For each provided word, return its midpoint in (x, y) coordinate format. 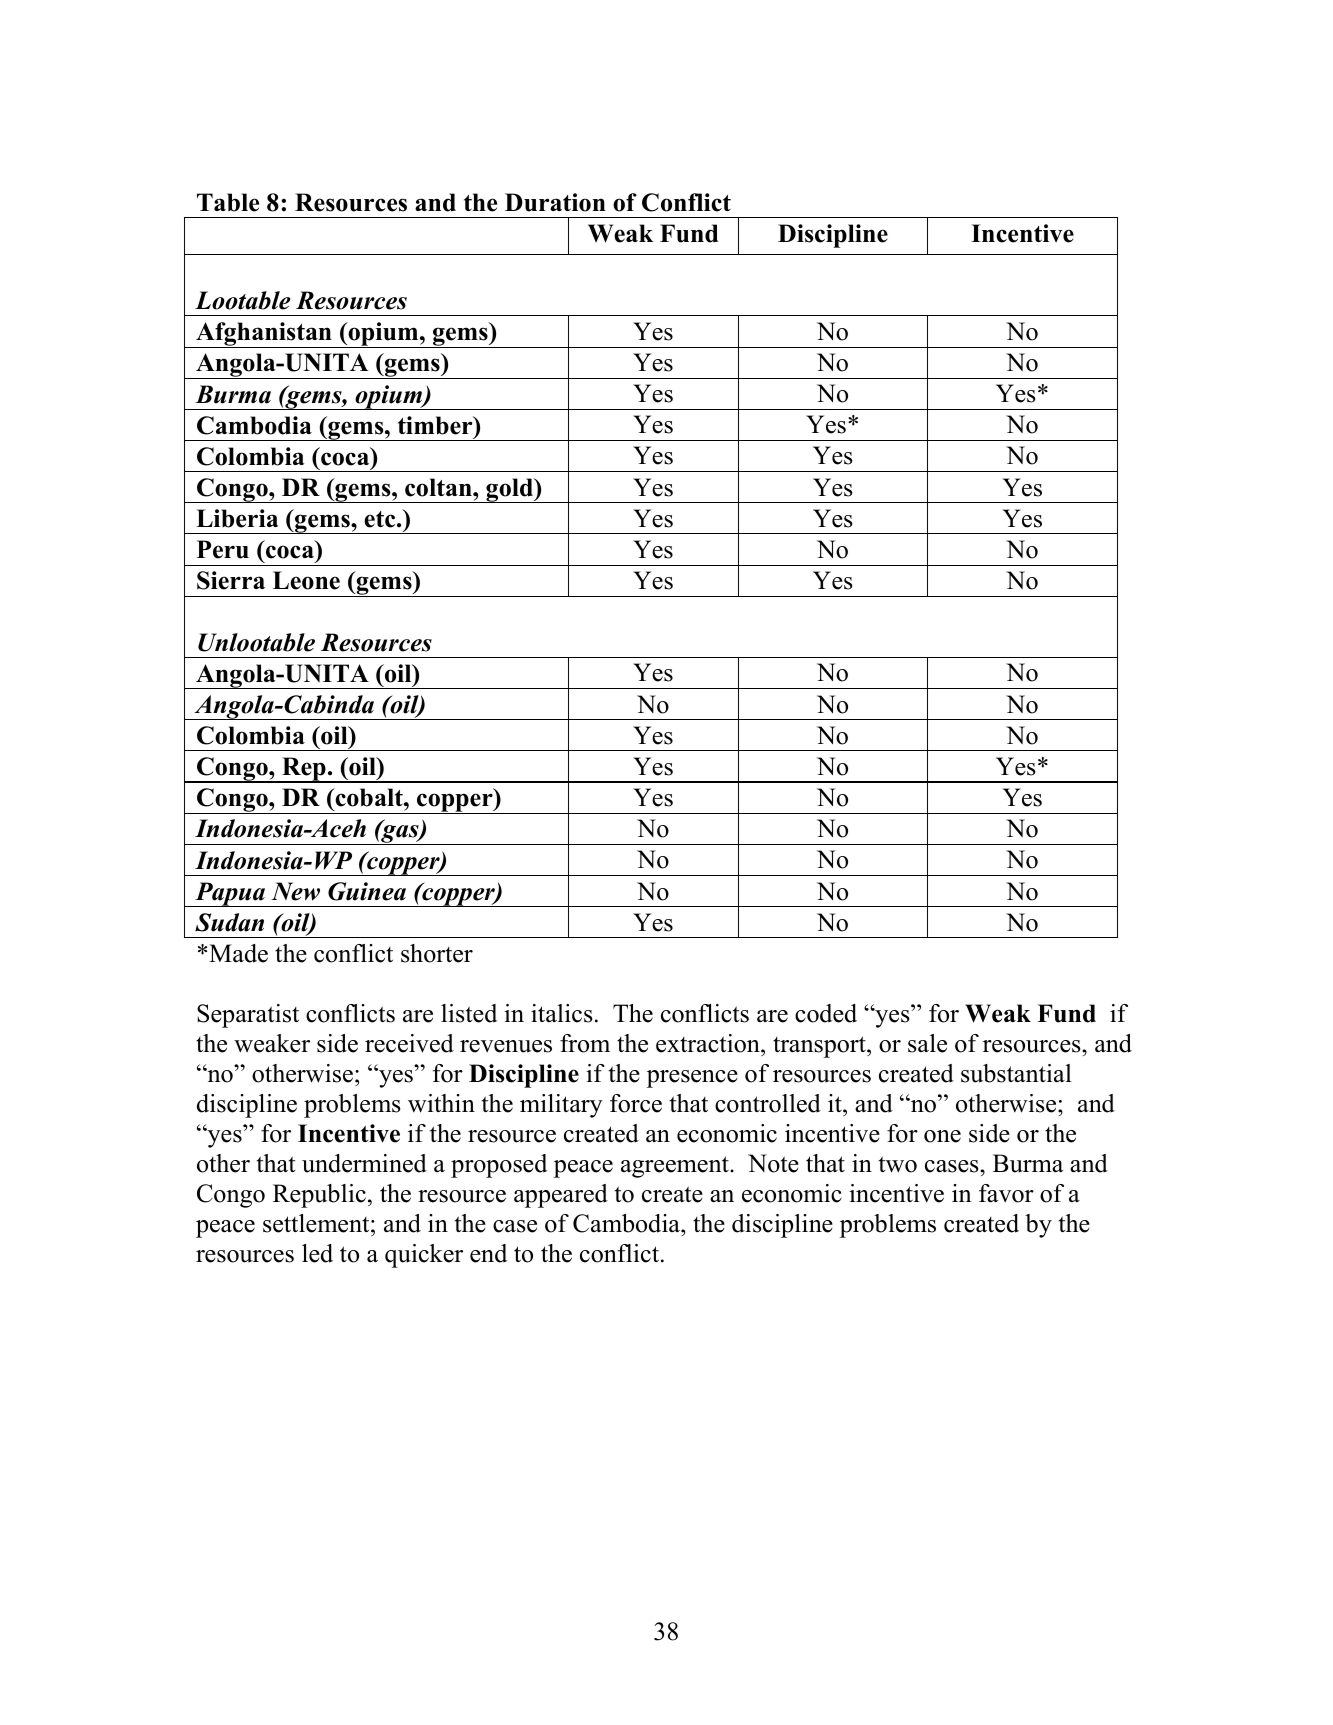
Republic (319, 1196)
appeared (561, 1196)
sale (927, 1043)
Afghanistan (264, 335)
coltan (439, 487)
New (295, 891)
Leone (306, 580)
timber (436, 425)
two (898, 1164)
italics (562, 1013)
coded (826, 1013)
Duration (555, 202)
